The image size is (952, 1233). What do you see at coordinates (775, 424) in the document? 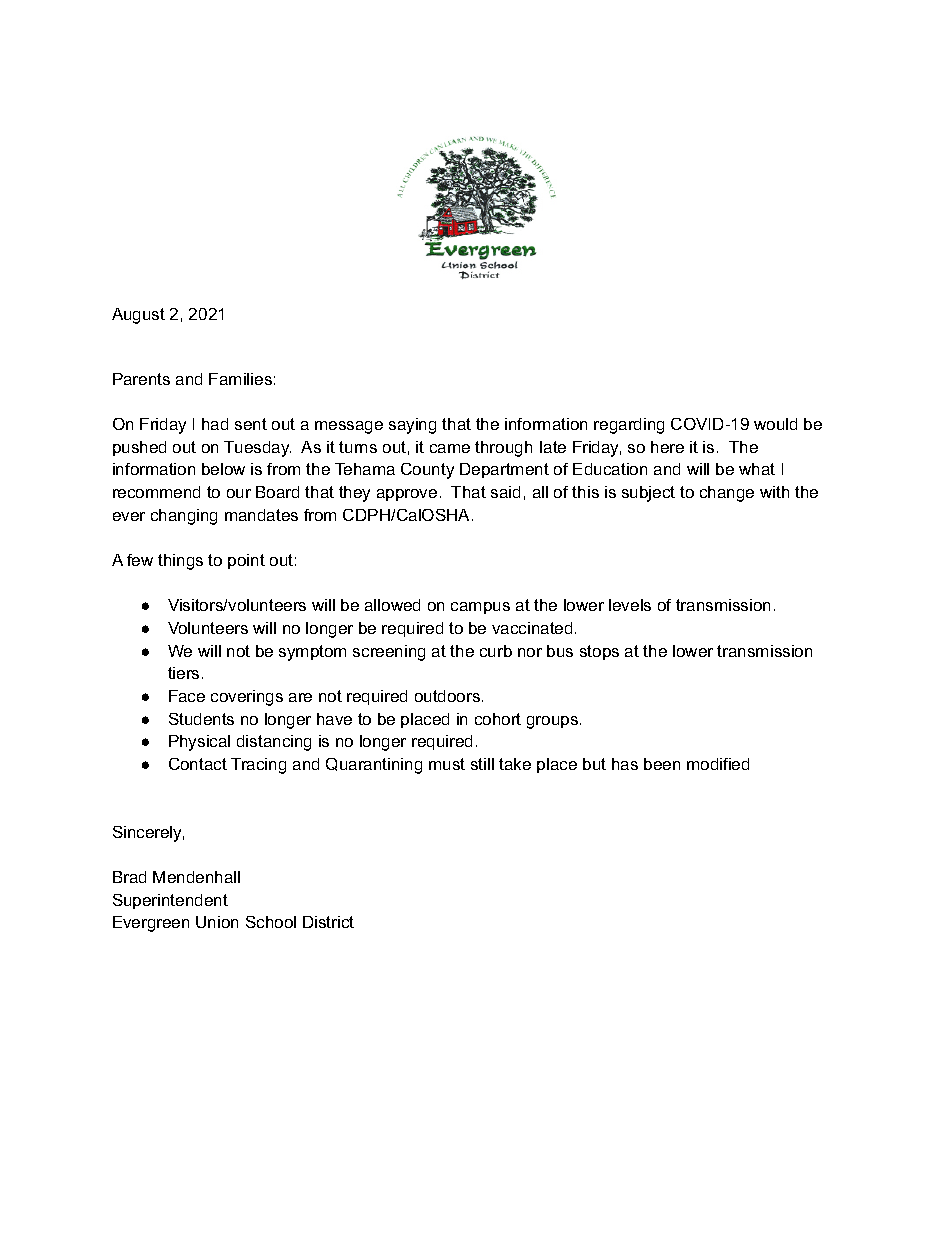
I see `would` at bounding box center [775, 424].
